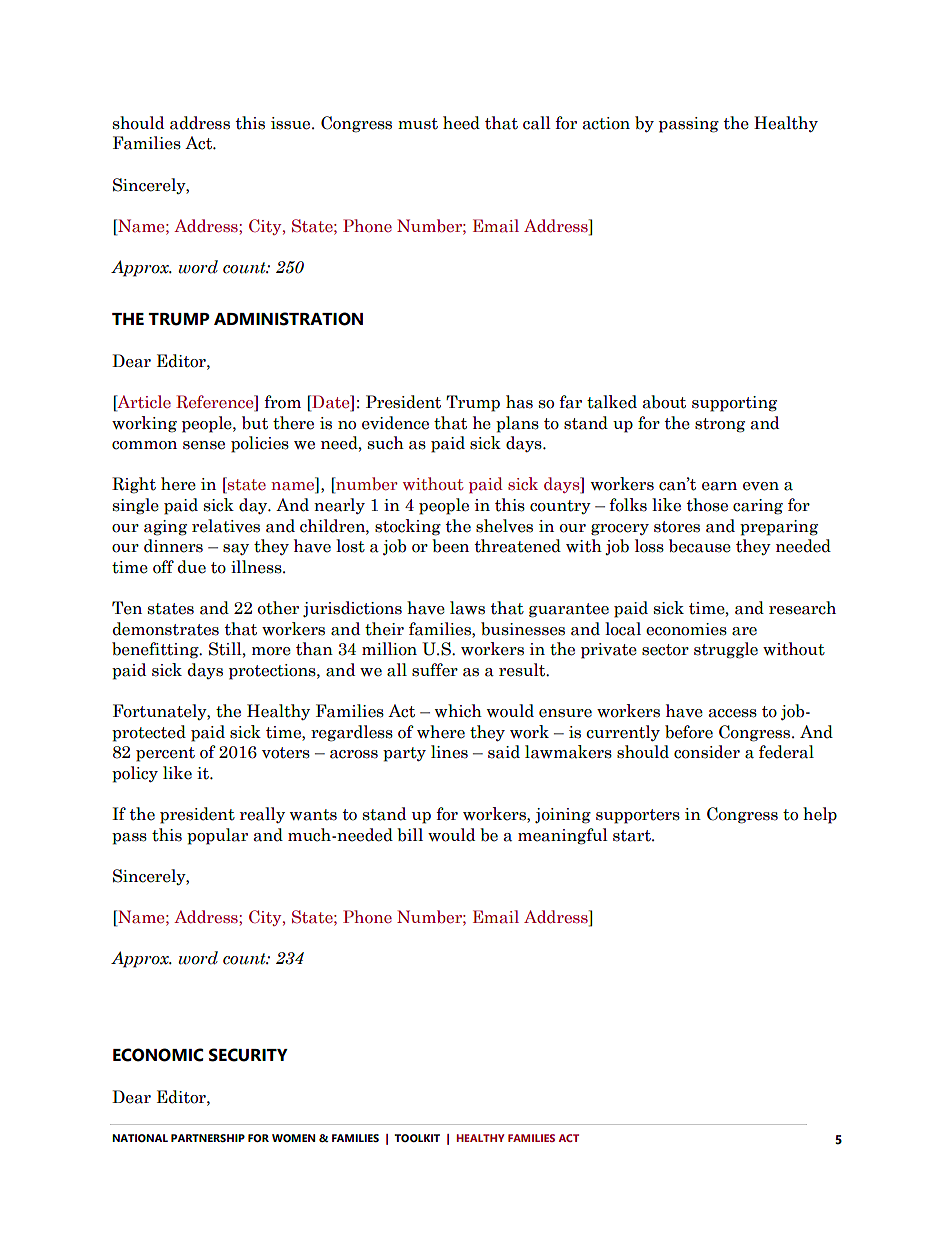 This screenshot has height=1233, width=952. What do you see at coordinates (208, 1138) in the screenshot?
I see `PARTNERSHIP` at bounding box center [208, 1138].
